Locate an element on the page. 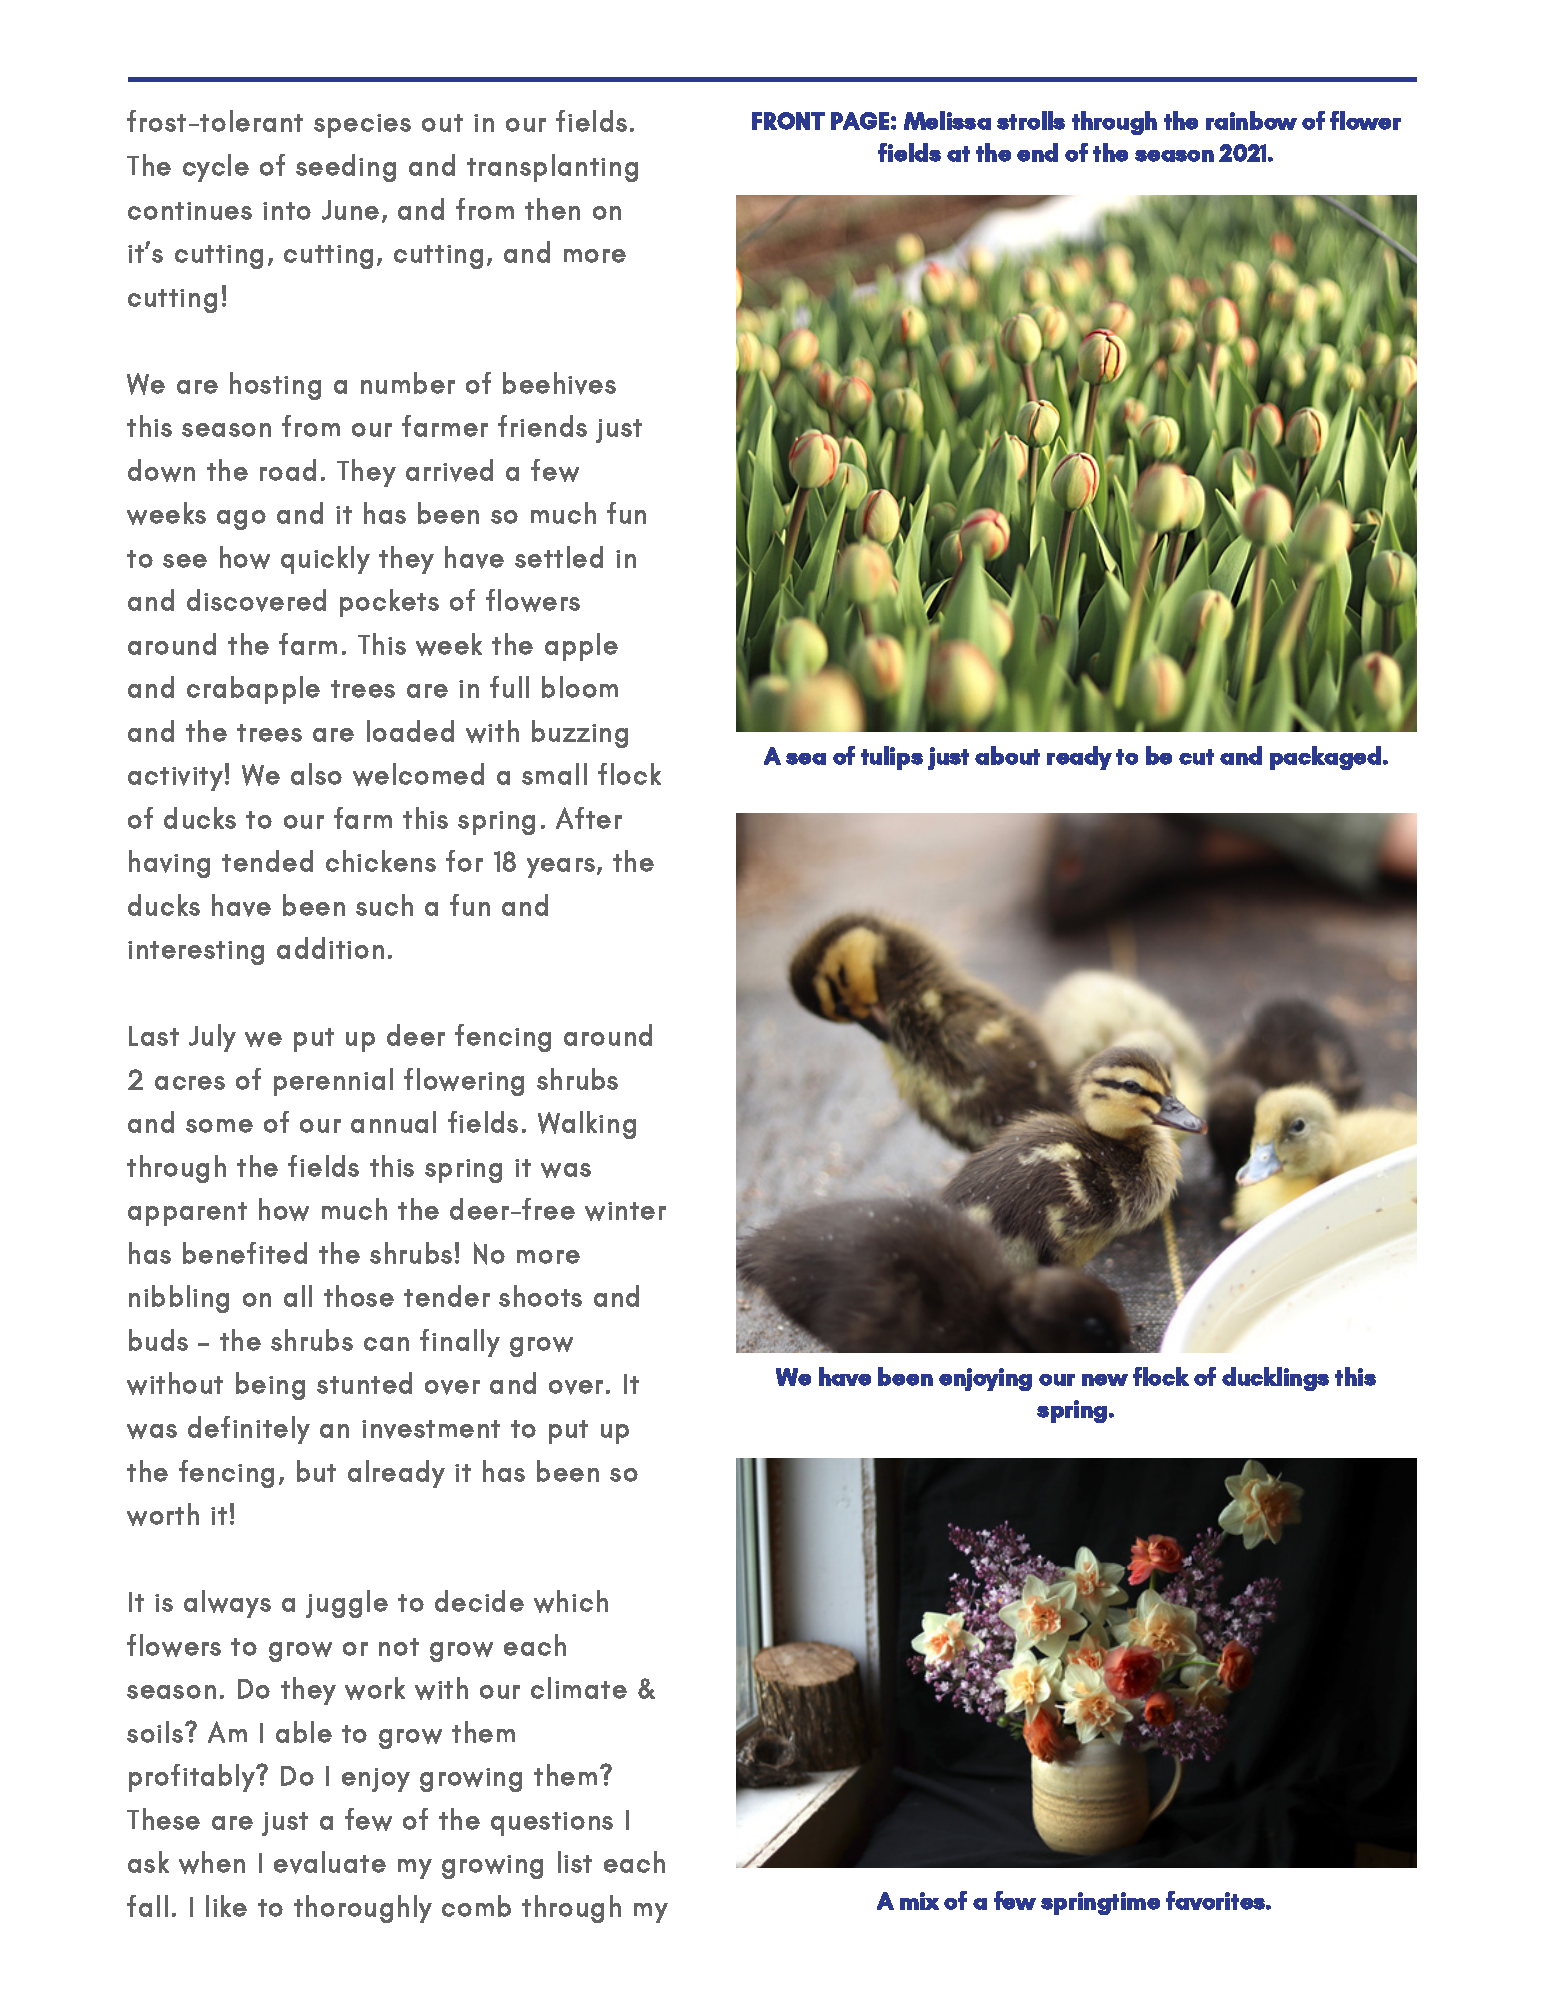  mix is located at coordinates (919, 1901).
